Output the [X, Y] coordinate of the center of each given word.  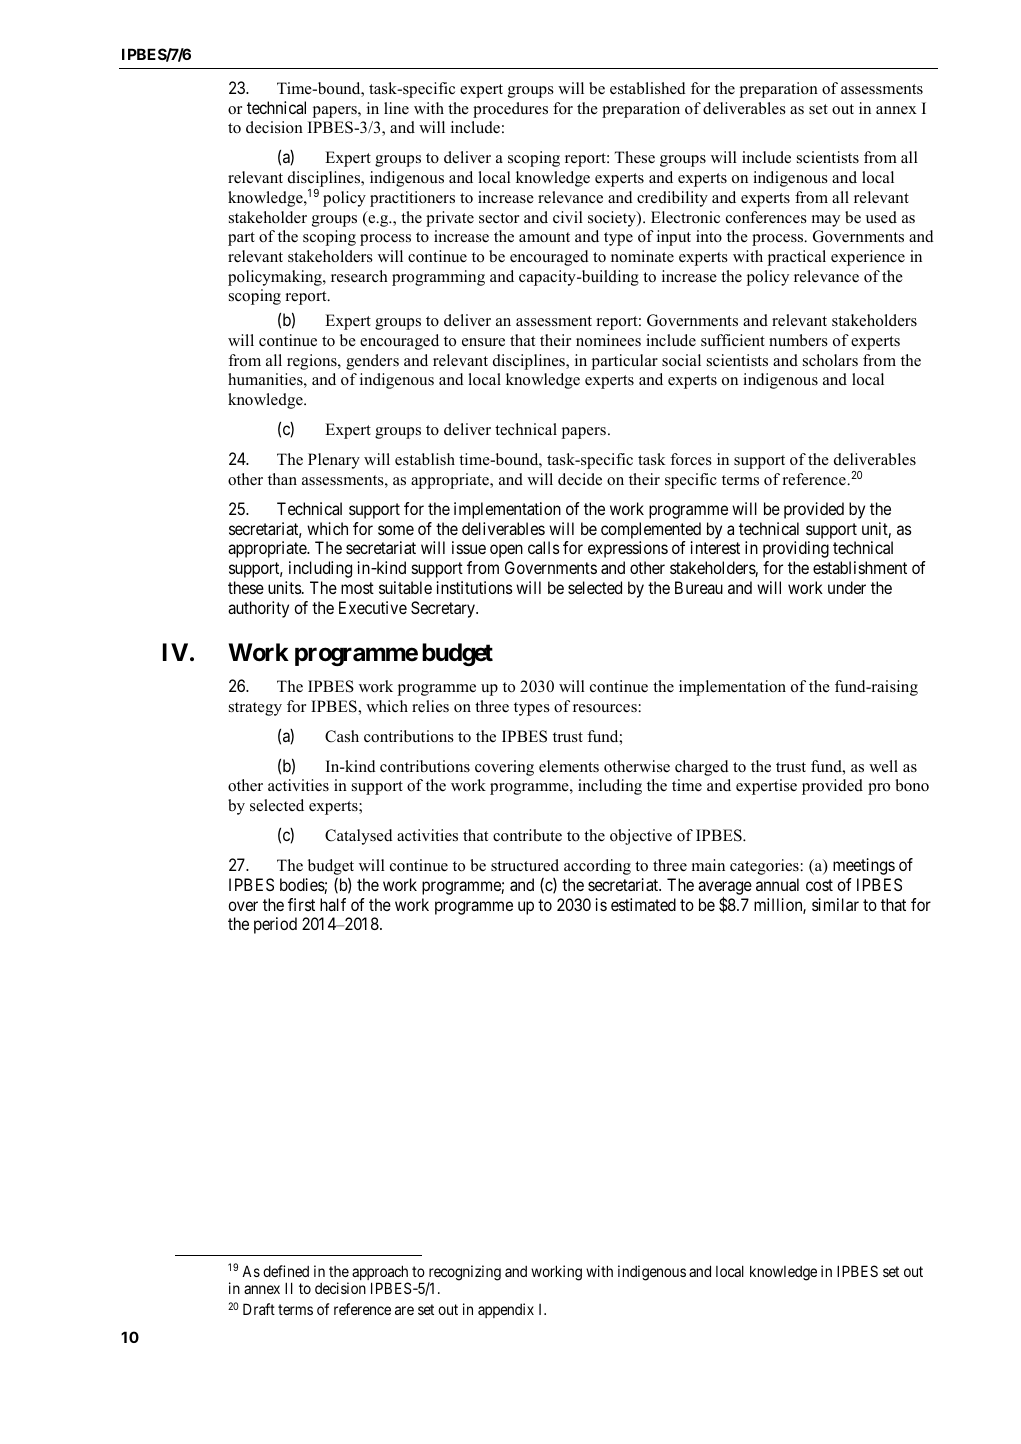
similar [835, 904]
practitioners [412, 199]
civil [568, 217]
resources [606, 708]
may [826, 221]
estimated [643, 904]
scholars [830, 360]
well [883, 766]
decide [580, 479]
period [275, 925]
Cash [342, 736]
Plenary [334, 461]
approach [380, 1274]
